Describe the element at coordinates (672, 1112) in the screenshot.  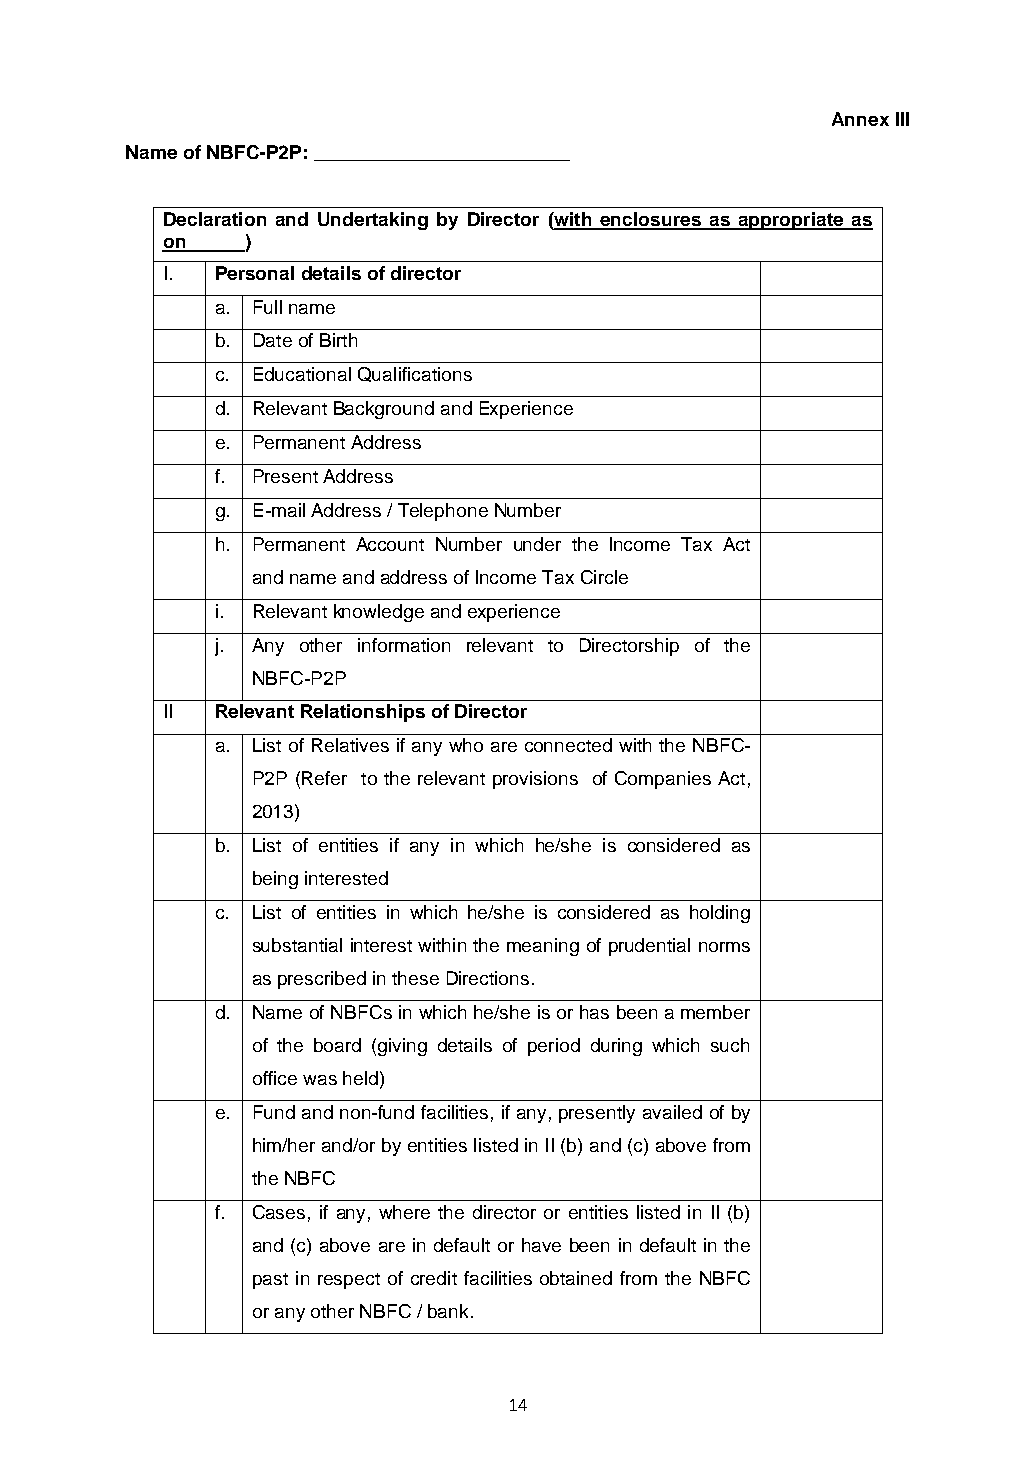
I see `availed` at that location.
